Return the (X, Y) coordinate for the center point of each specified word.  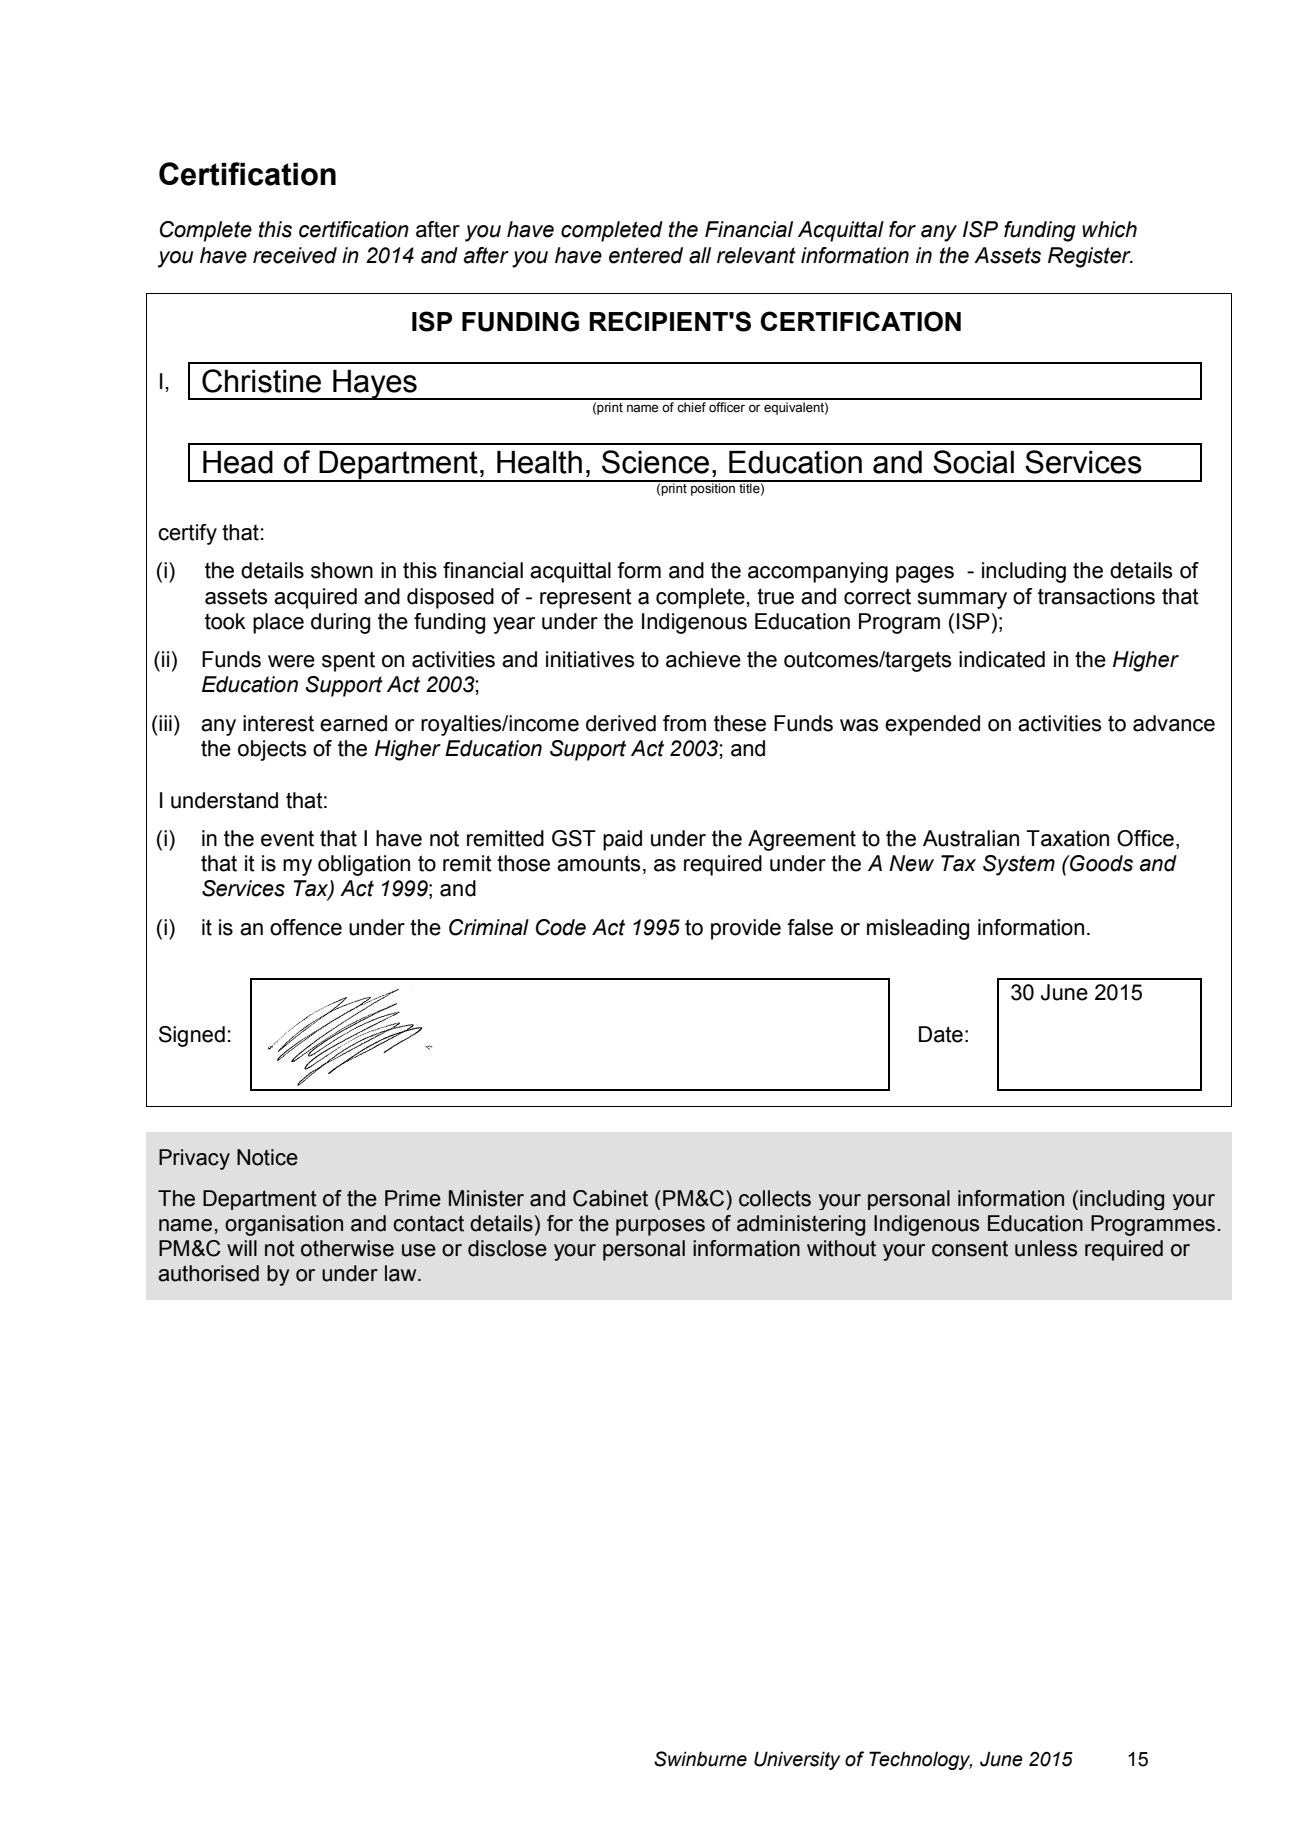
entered (646, 255)
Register (1090, 257)
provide (746, 929)
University (797, 1760)
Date (941, 1034)
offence (306, 927)
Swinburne (700, 1759)
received (295, 255)
